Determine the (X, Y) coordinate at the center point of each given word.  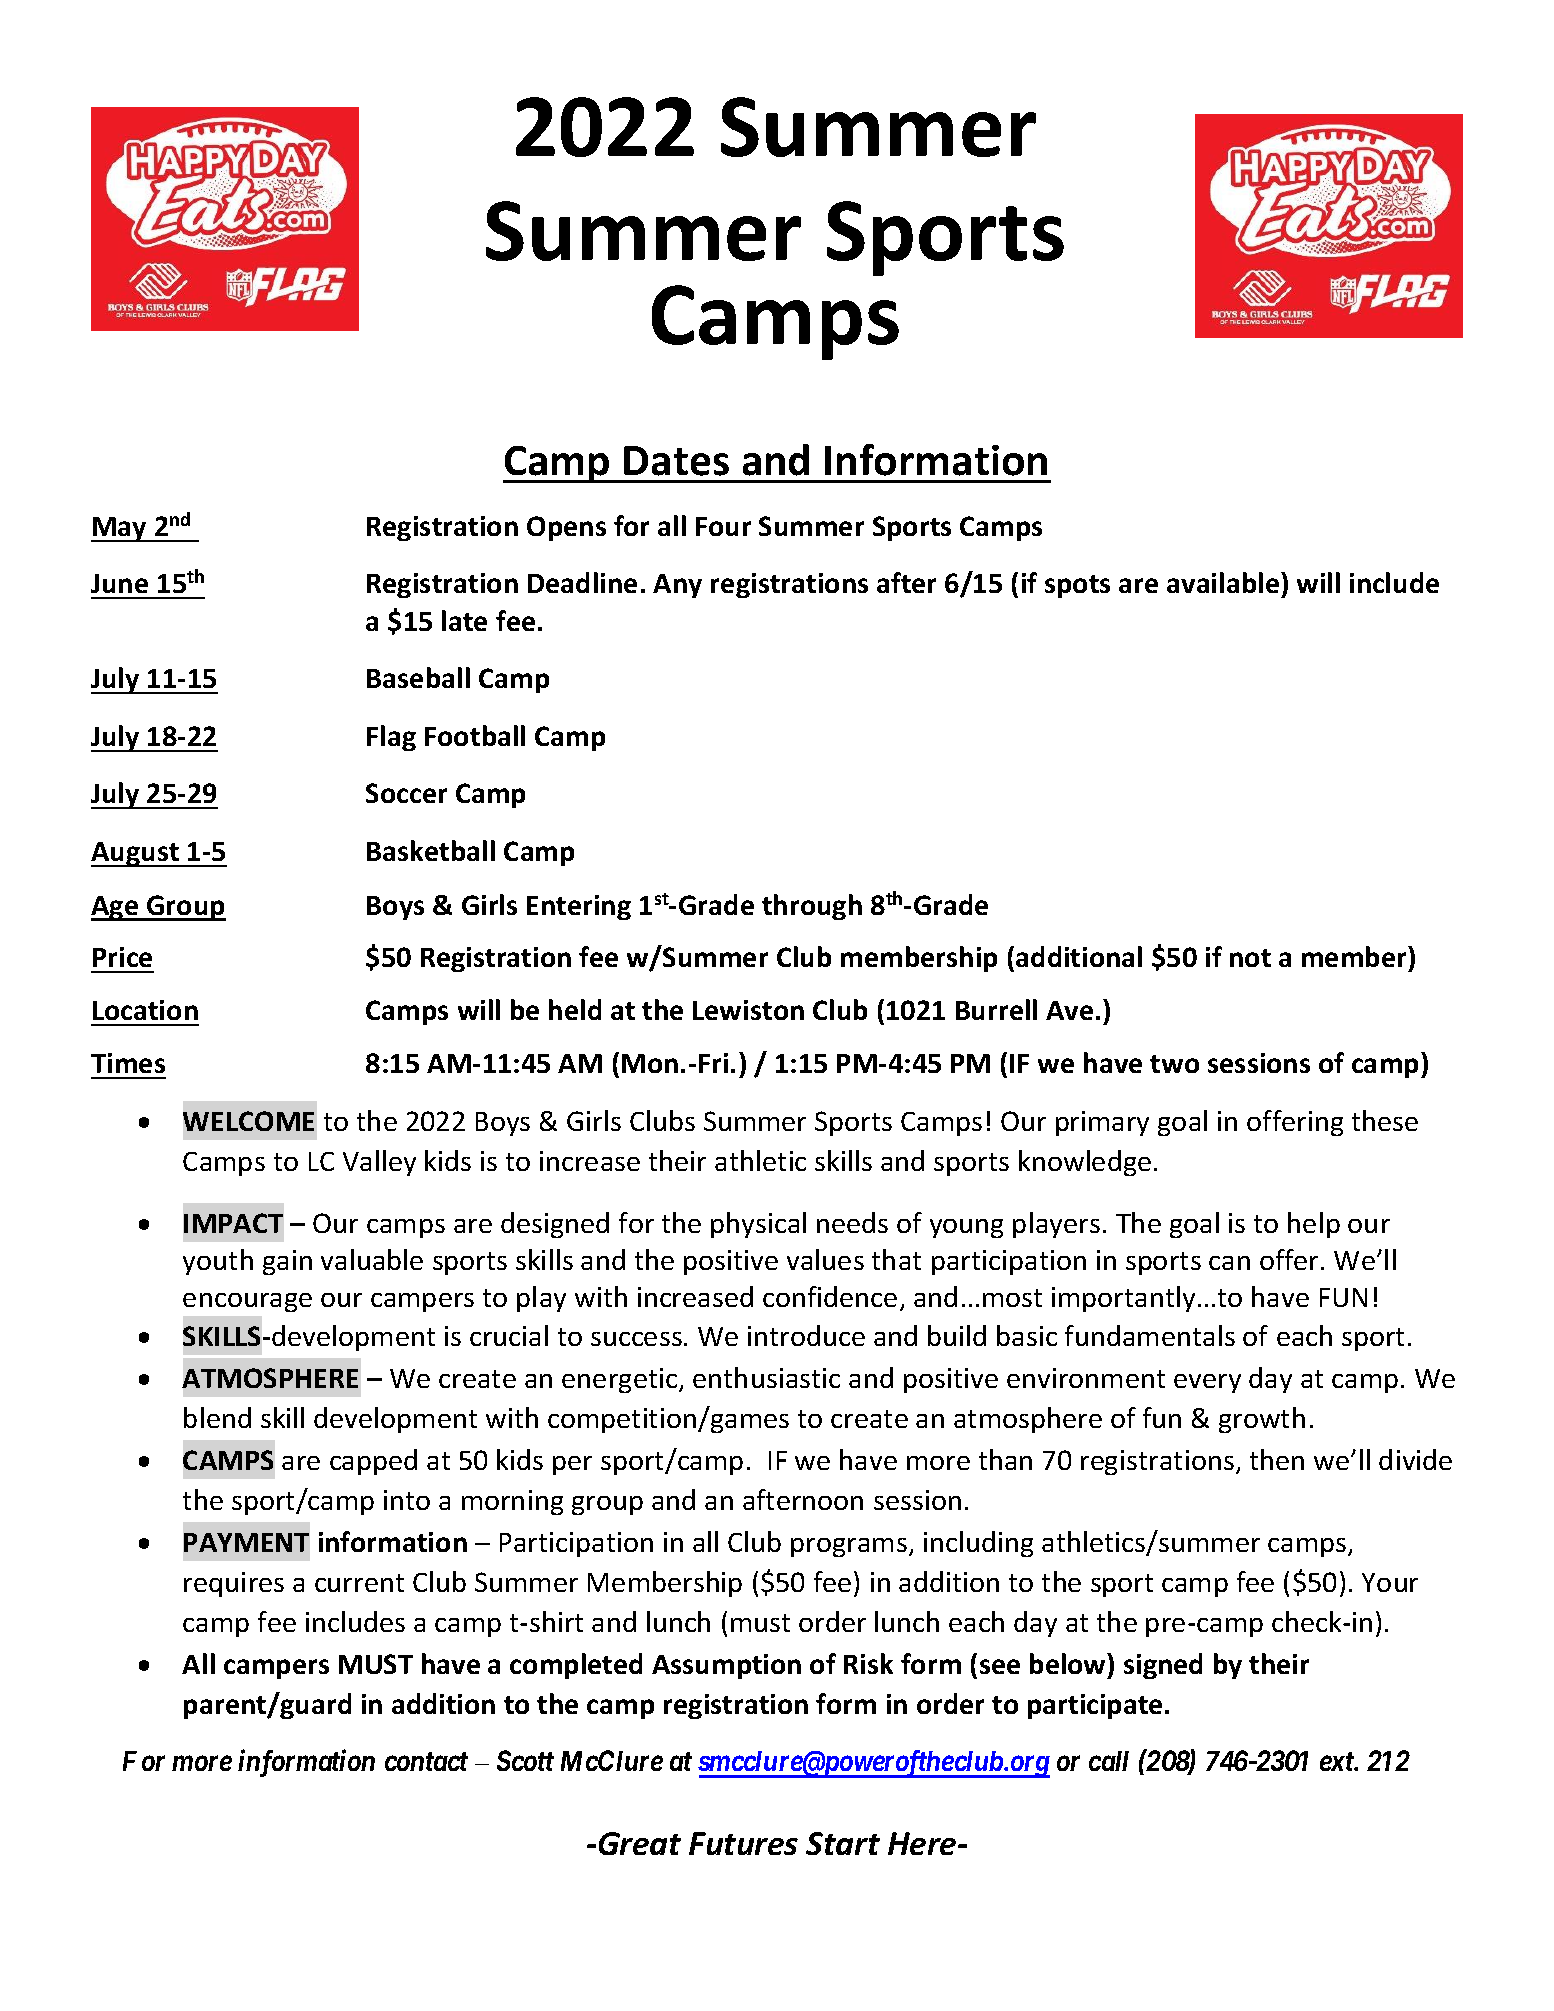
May (120, 529)
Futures (743, 1843)
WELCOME (248, 1121)
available (1224, 582)
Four (723, 526)
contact (426, 1762)
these (1385, 1120)
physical (758, 1225)
